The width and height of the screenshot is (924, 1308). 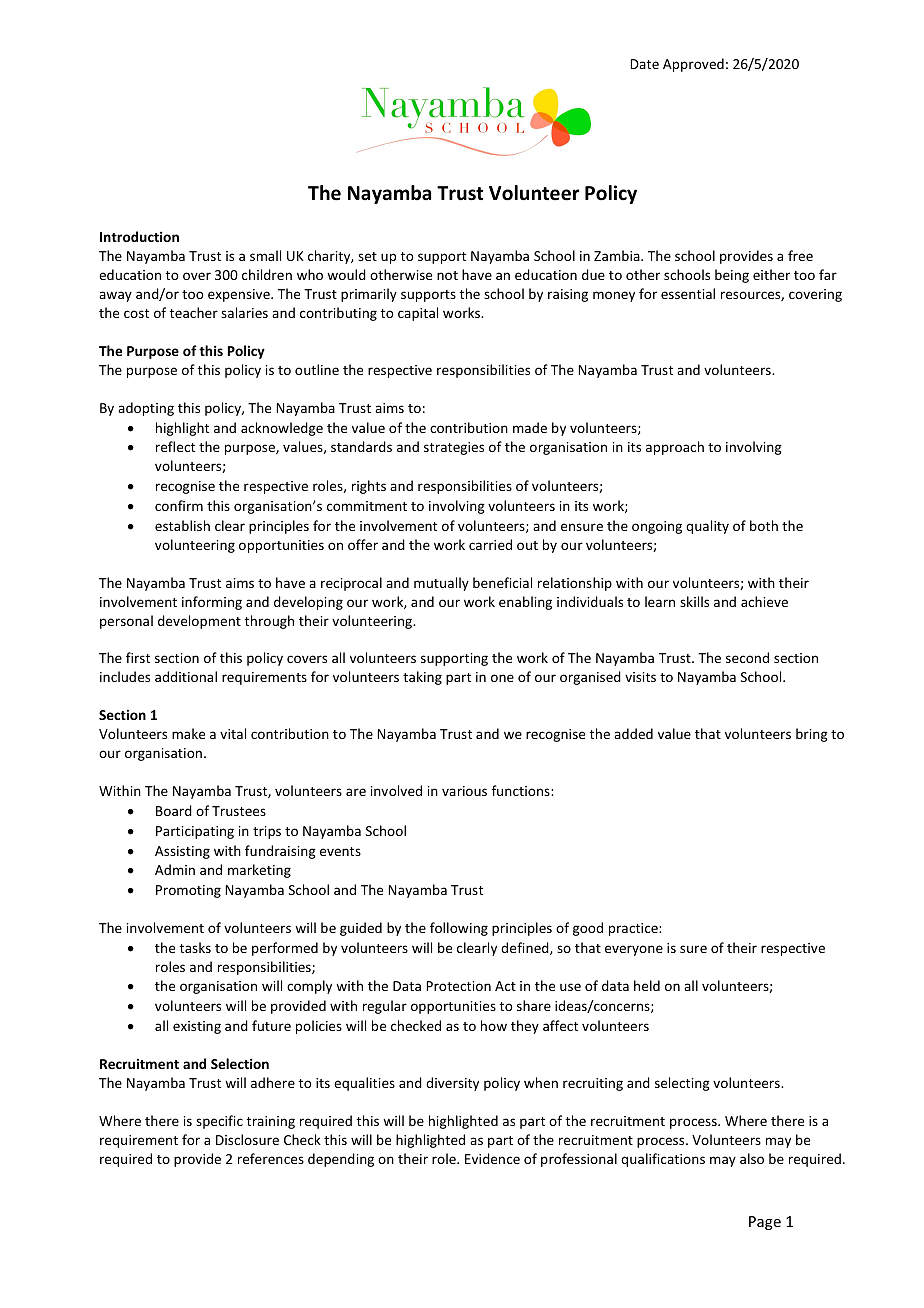 What do you see at coordinates (492, 1158) in the screenshot?
I see `Evidence` at bounding box center [492, 1158].
